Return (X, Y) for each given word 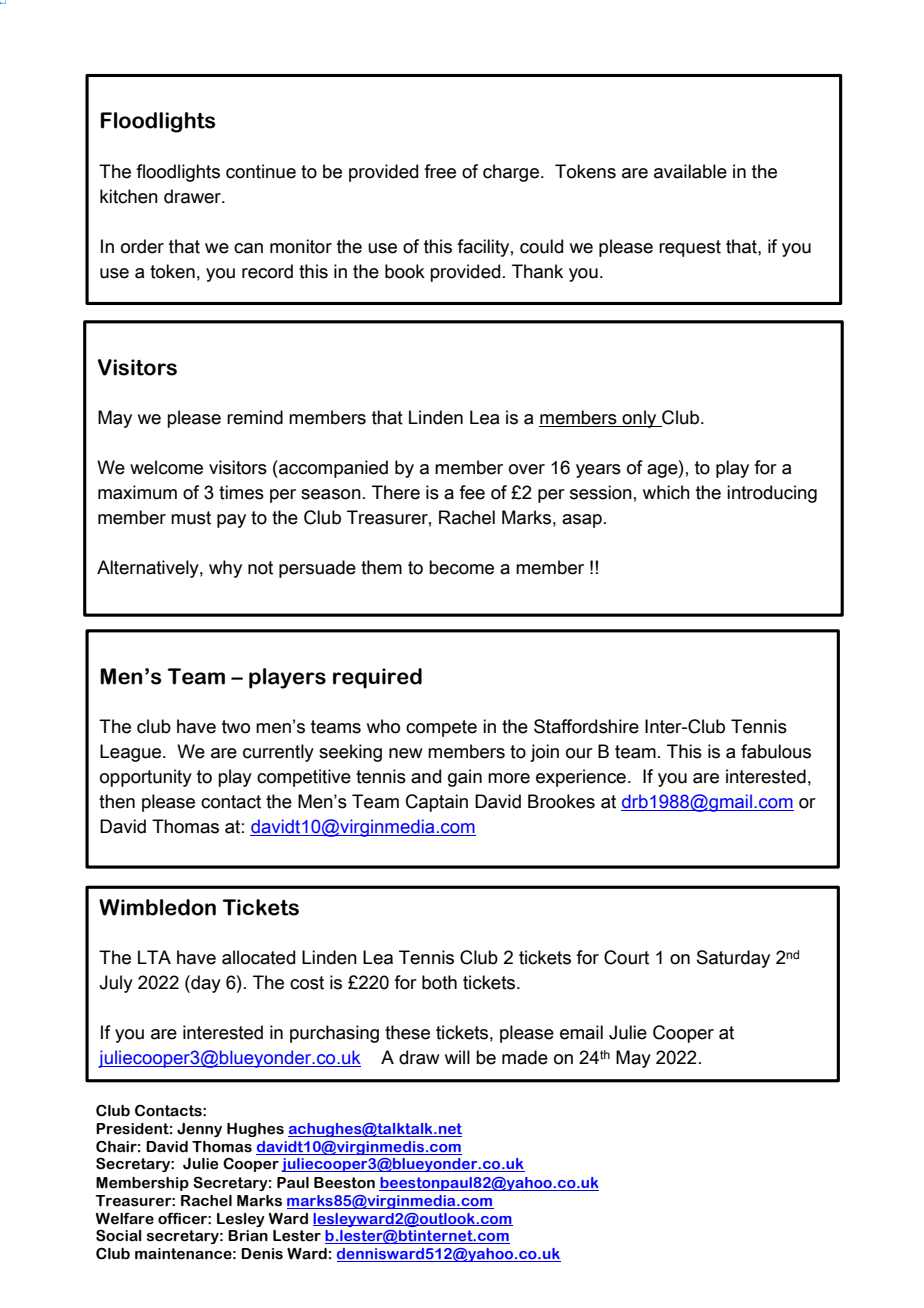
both (439, 982)
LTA (154, 957)
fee (472, 492)
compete (441, 728)
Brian (248, 1236)
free (440, 171)
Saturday (733, 959)
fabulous (776, 751)
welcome (166, 467)
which (666, 492)
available (690, 171)
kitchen (129, 196)
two (236, 727)
